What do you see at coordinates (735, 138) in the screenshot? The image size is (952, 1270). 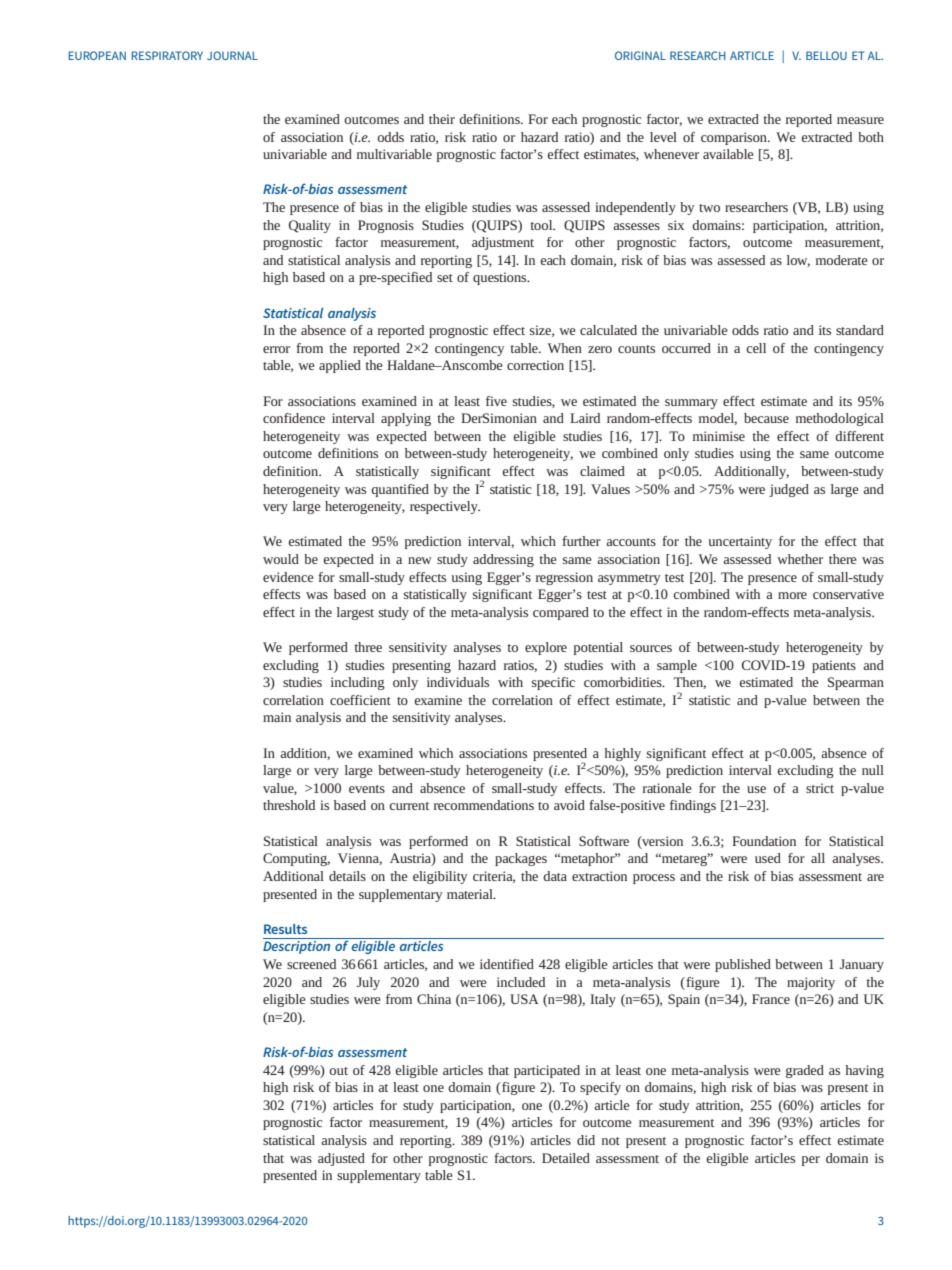 I see `comparison` at bounding box center [735, 138].
